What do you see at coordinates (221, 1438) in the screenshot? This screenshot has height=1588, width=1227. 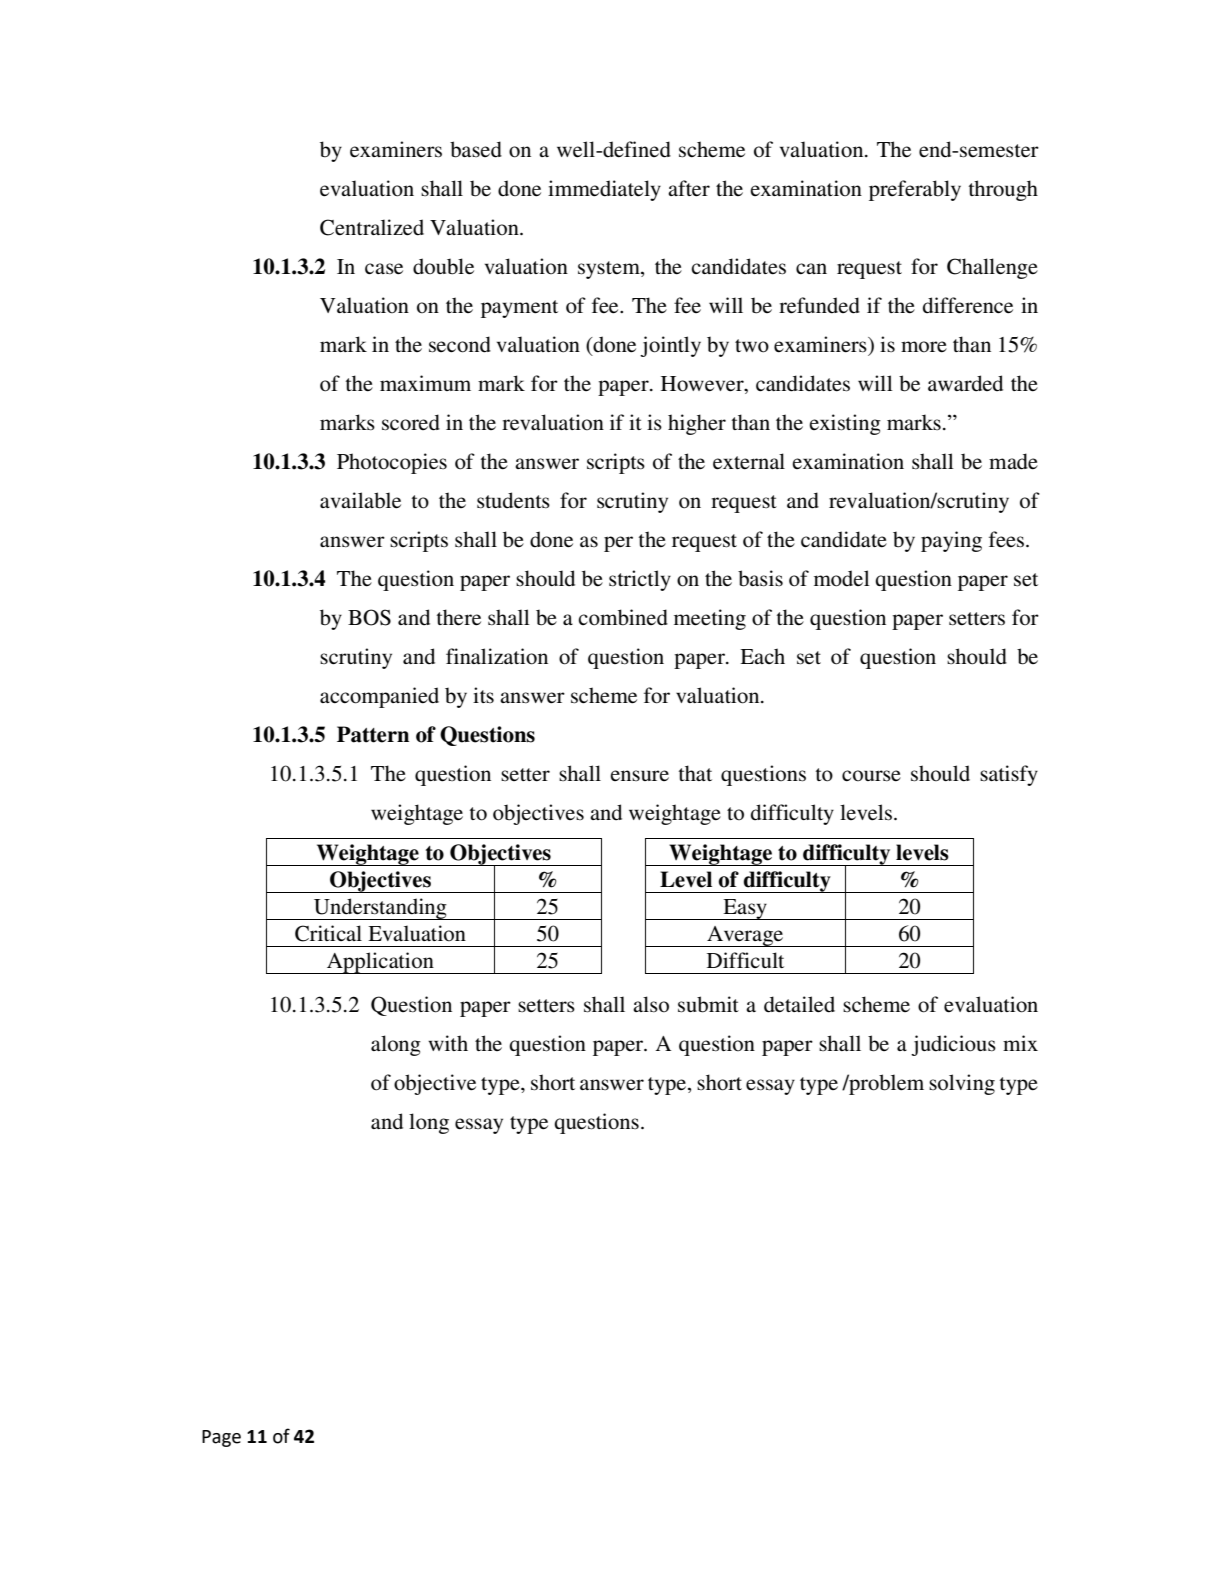 I see `Page` at bounding box center [221, 1438].
